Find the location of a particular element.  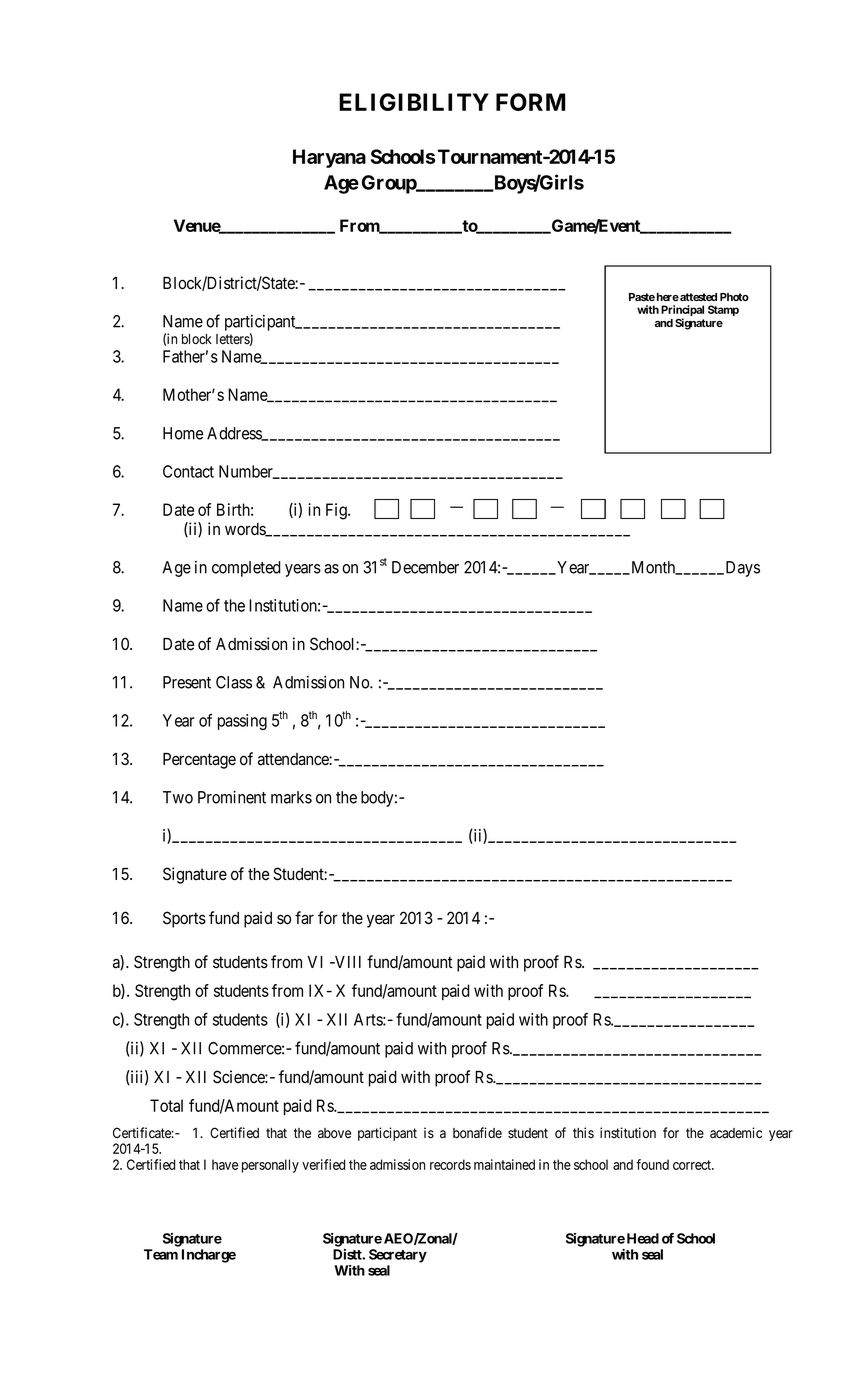

Haryana is located at coordinates (329, 158).
